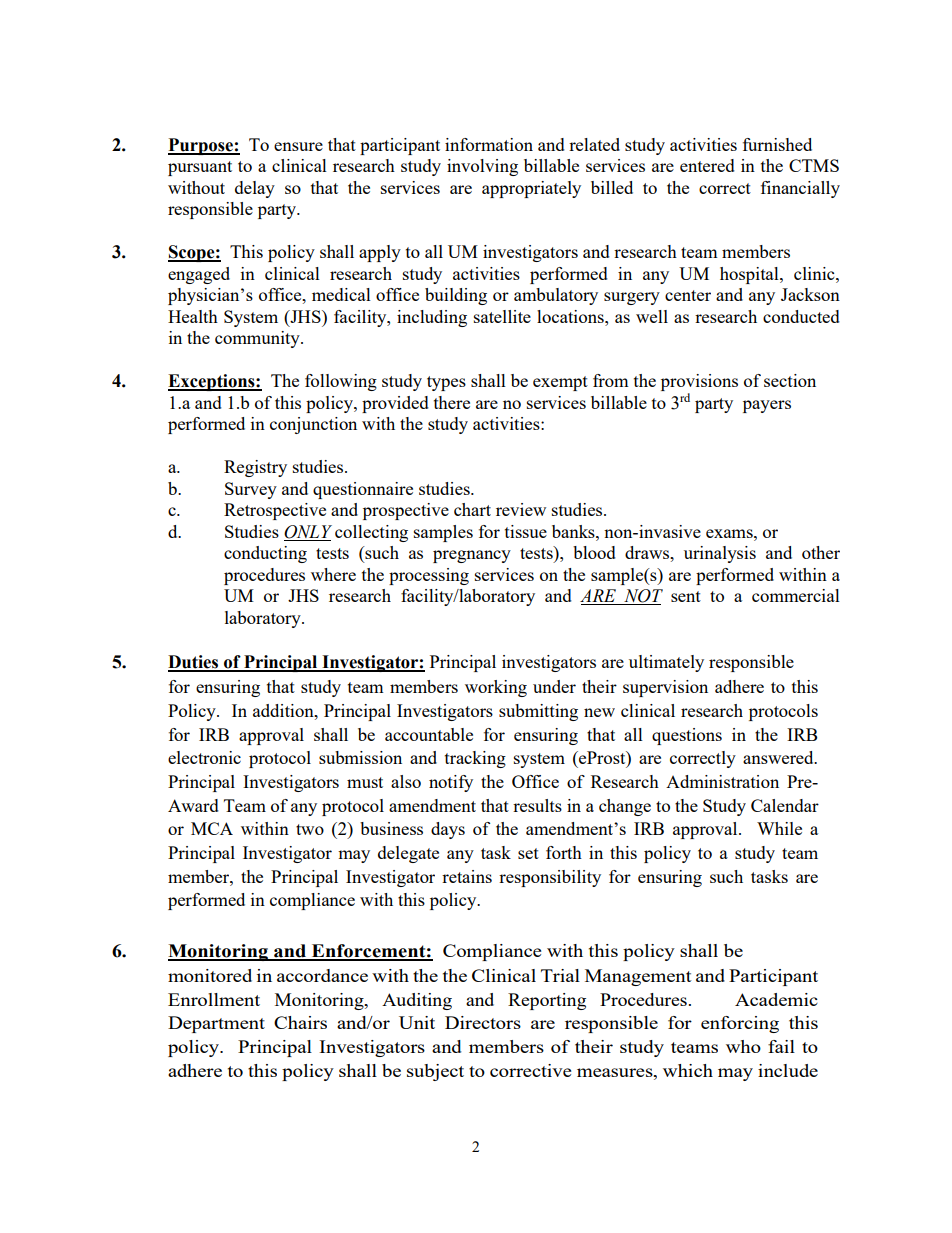 The image size is (952, 1233). What do you see at coordinates (707, 165) in the screenshot?
I see `entered` at bounding box center [707, 165].
